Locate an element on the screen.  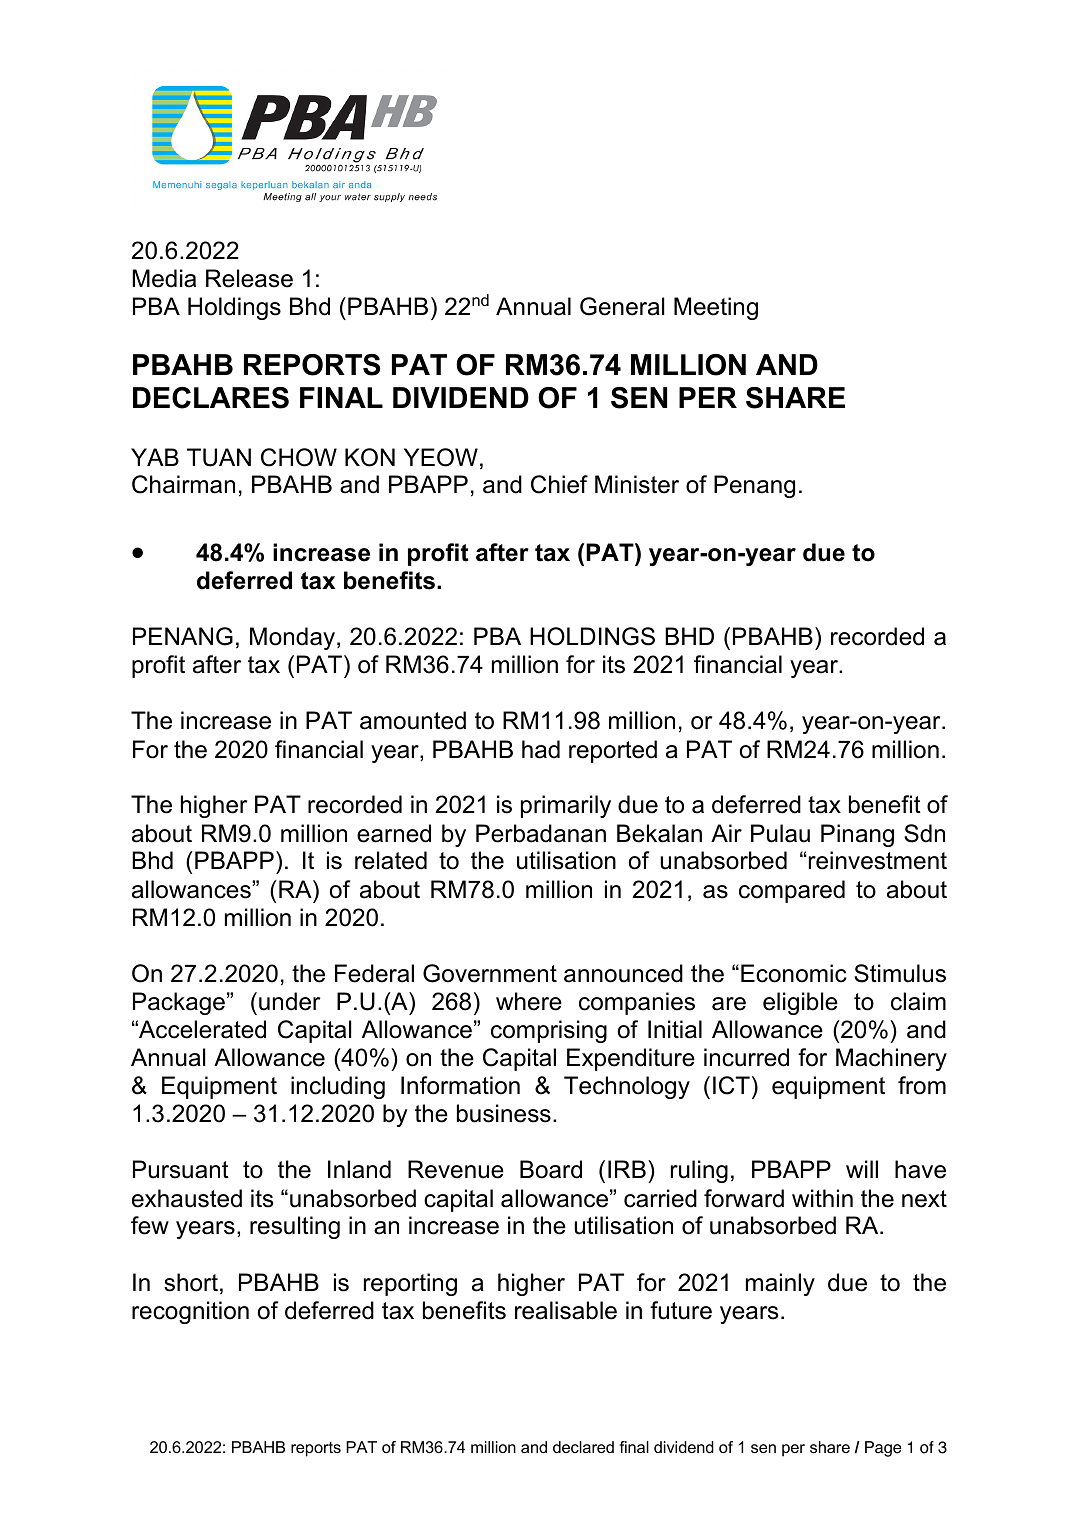
recognition is located at coordinates (190, 1312).
